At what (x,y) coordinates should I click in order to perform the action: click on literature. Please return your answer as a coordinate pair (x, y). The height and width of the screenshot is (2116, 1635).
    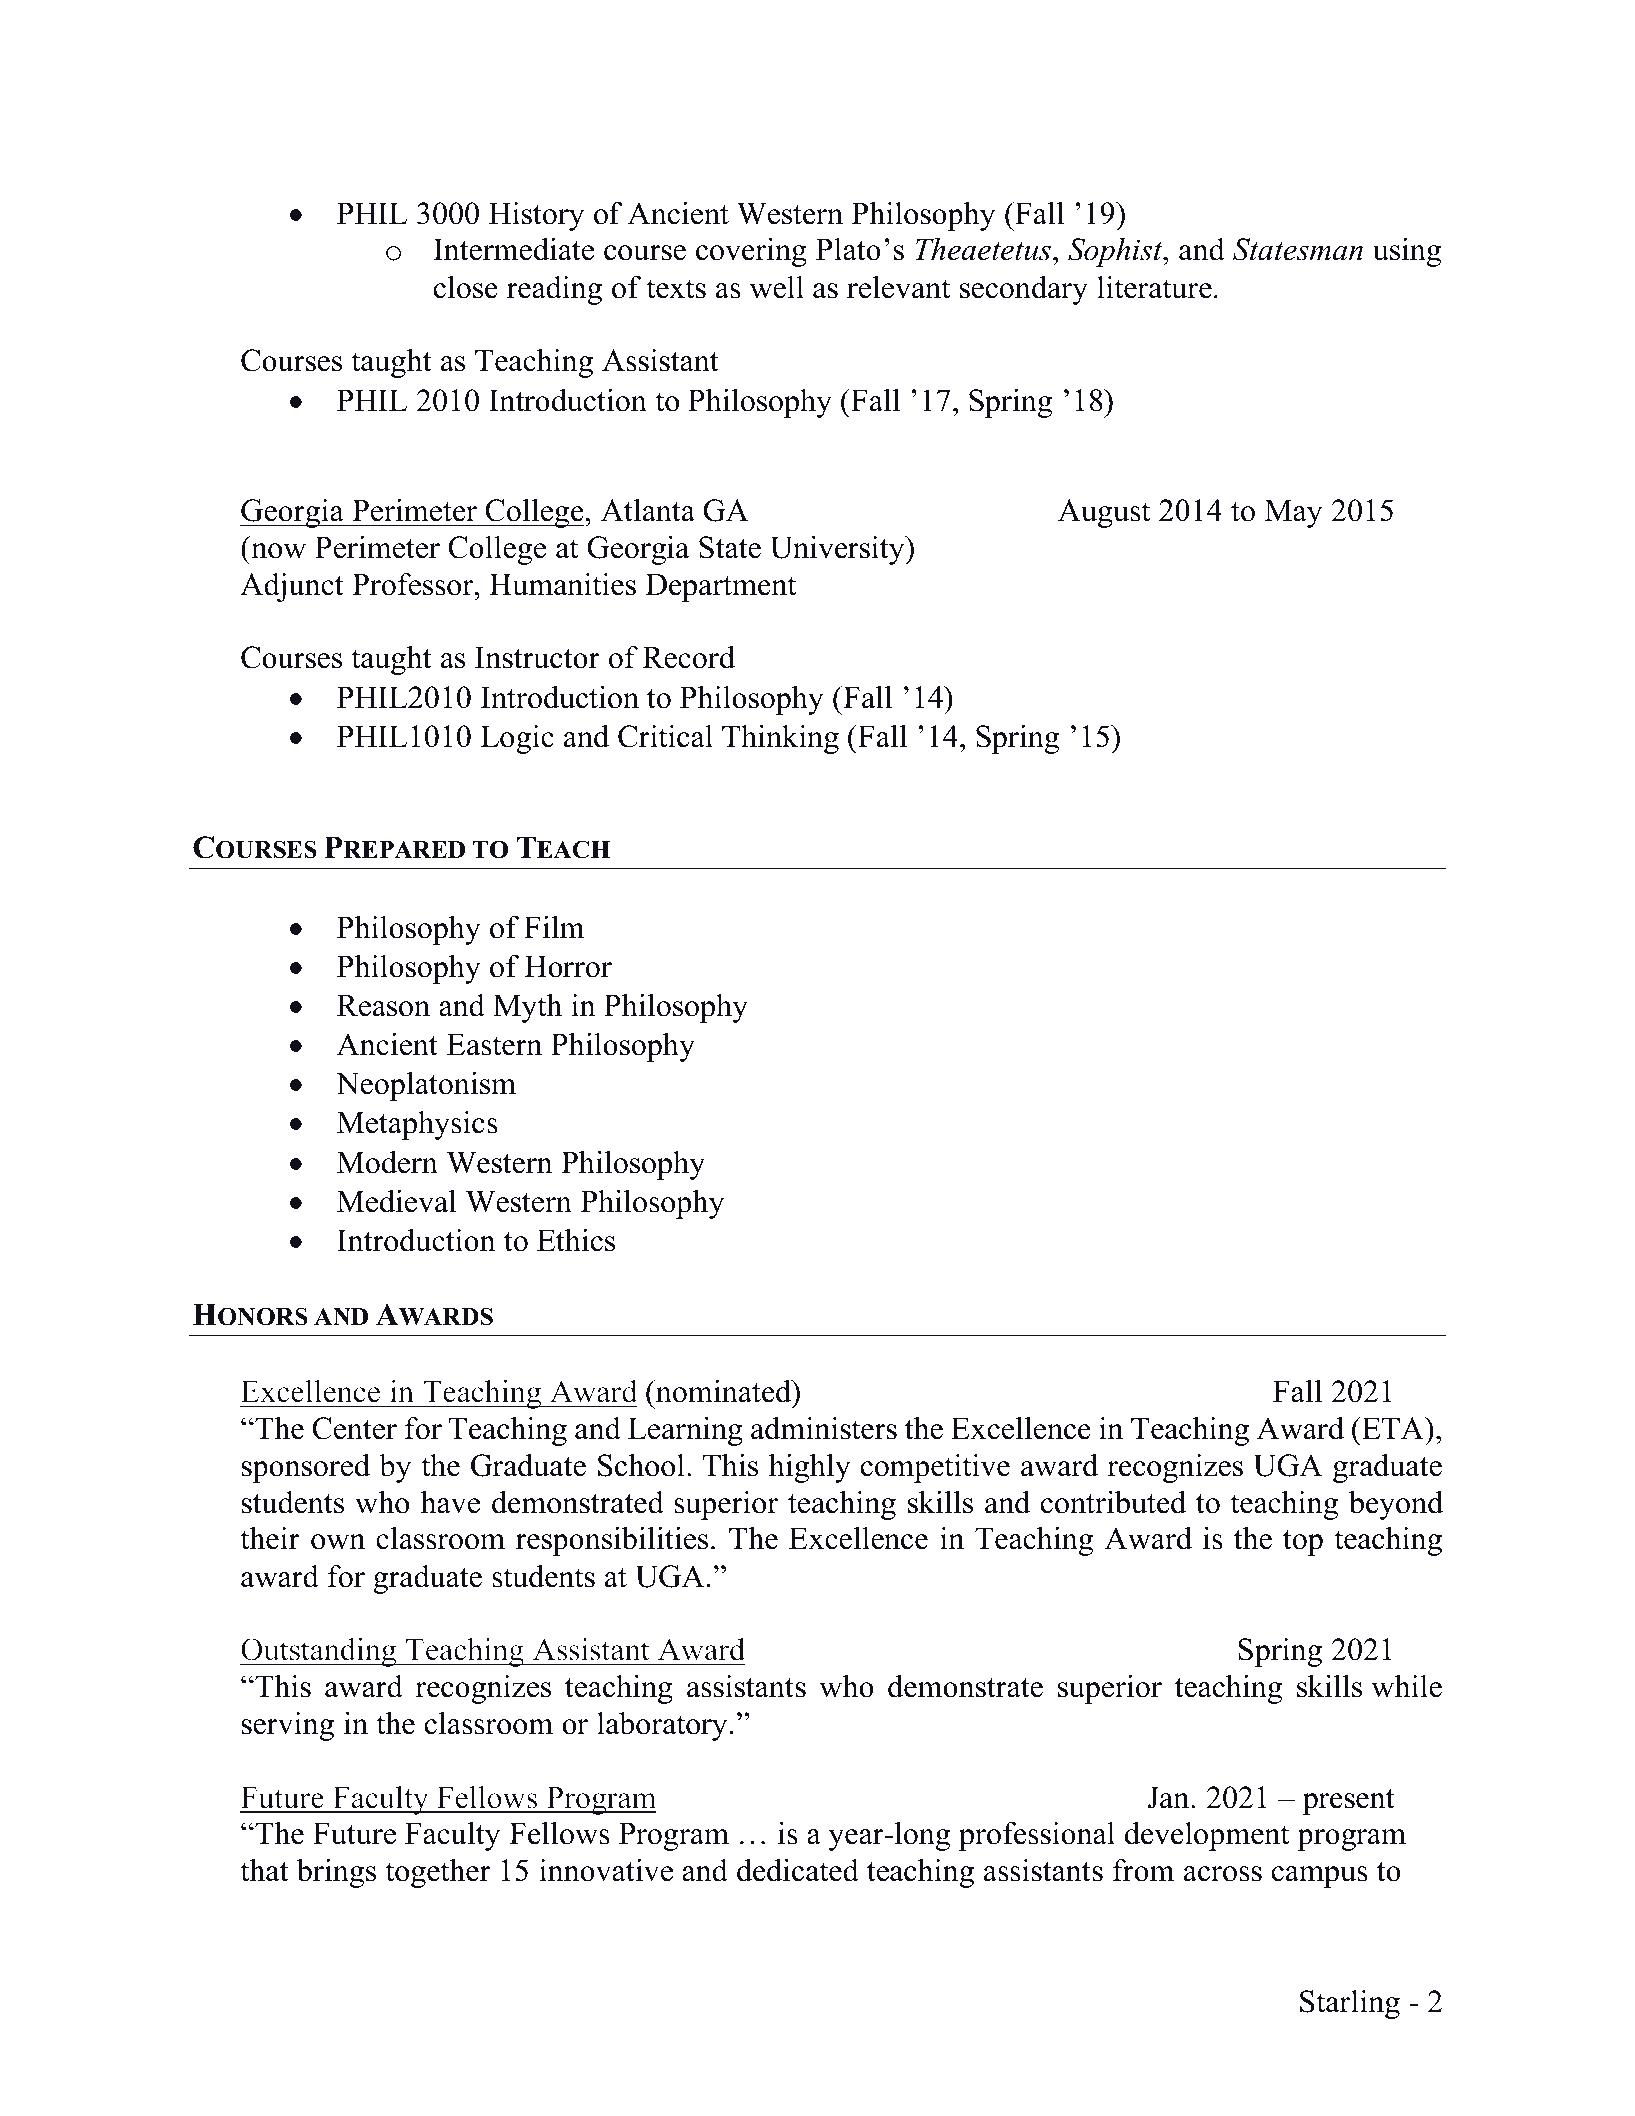
    Looking at the image, I should click on (1154, 287).
